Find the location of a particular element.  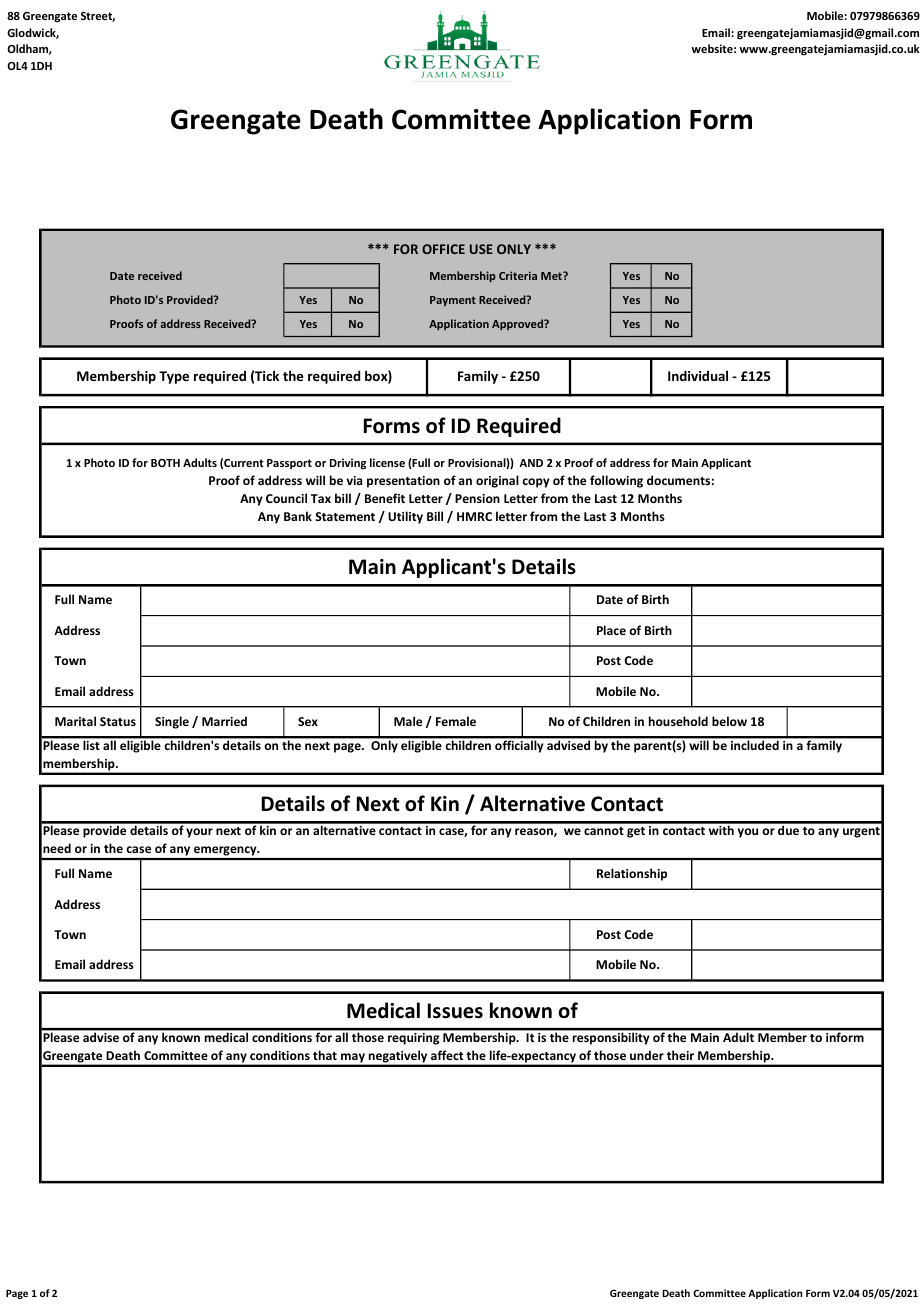

under is located at coordinates (647, 1055).
